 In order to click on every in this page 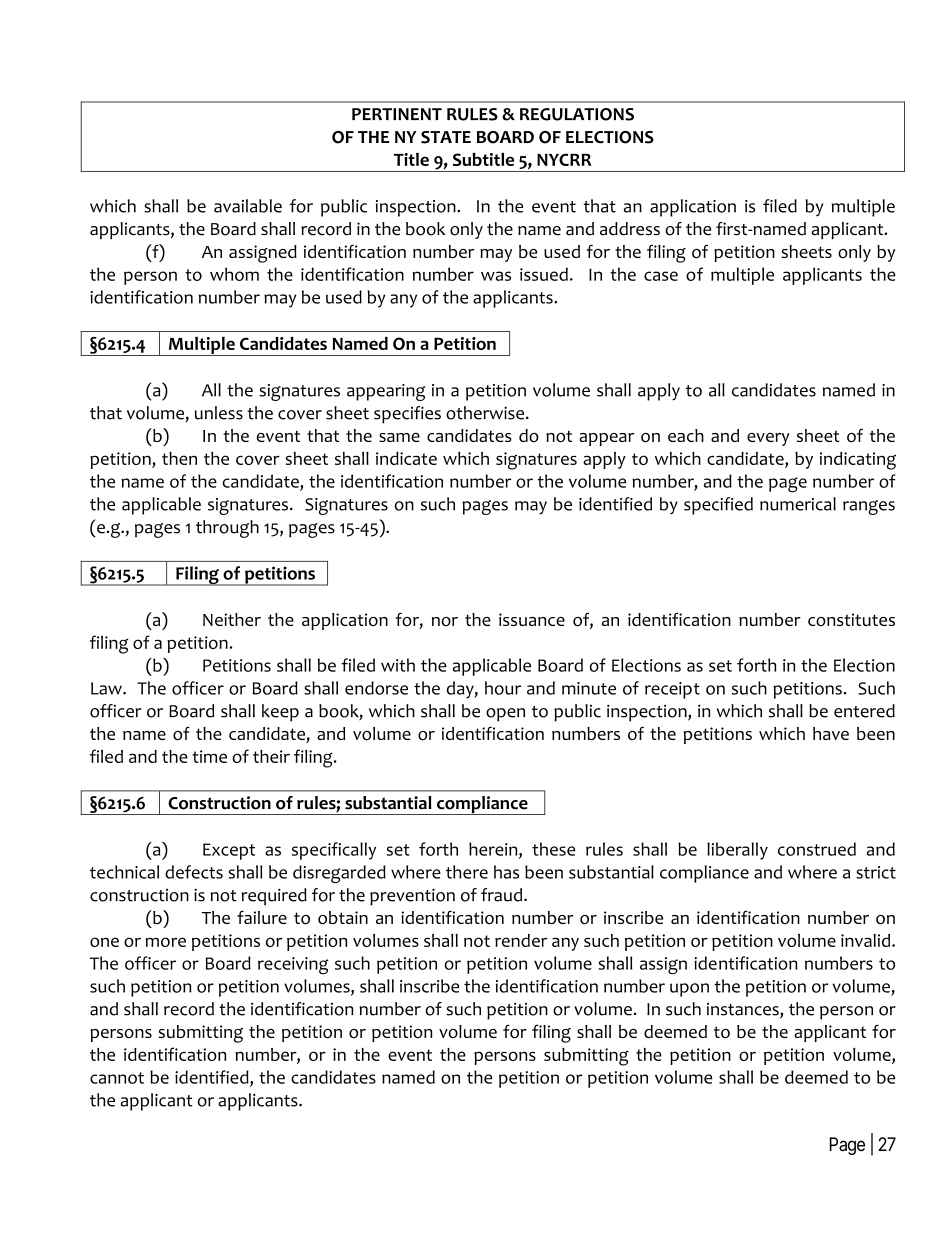, I will do `click(768, 439)`.
